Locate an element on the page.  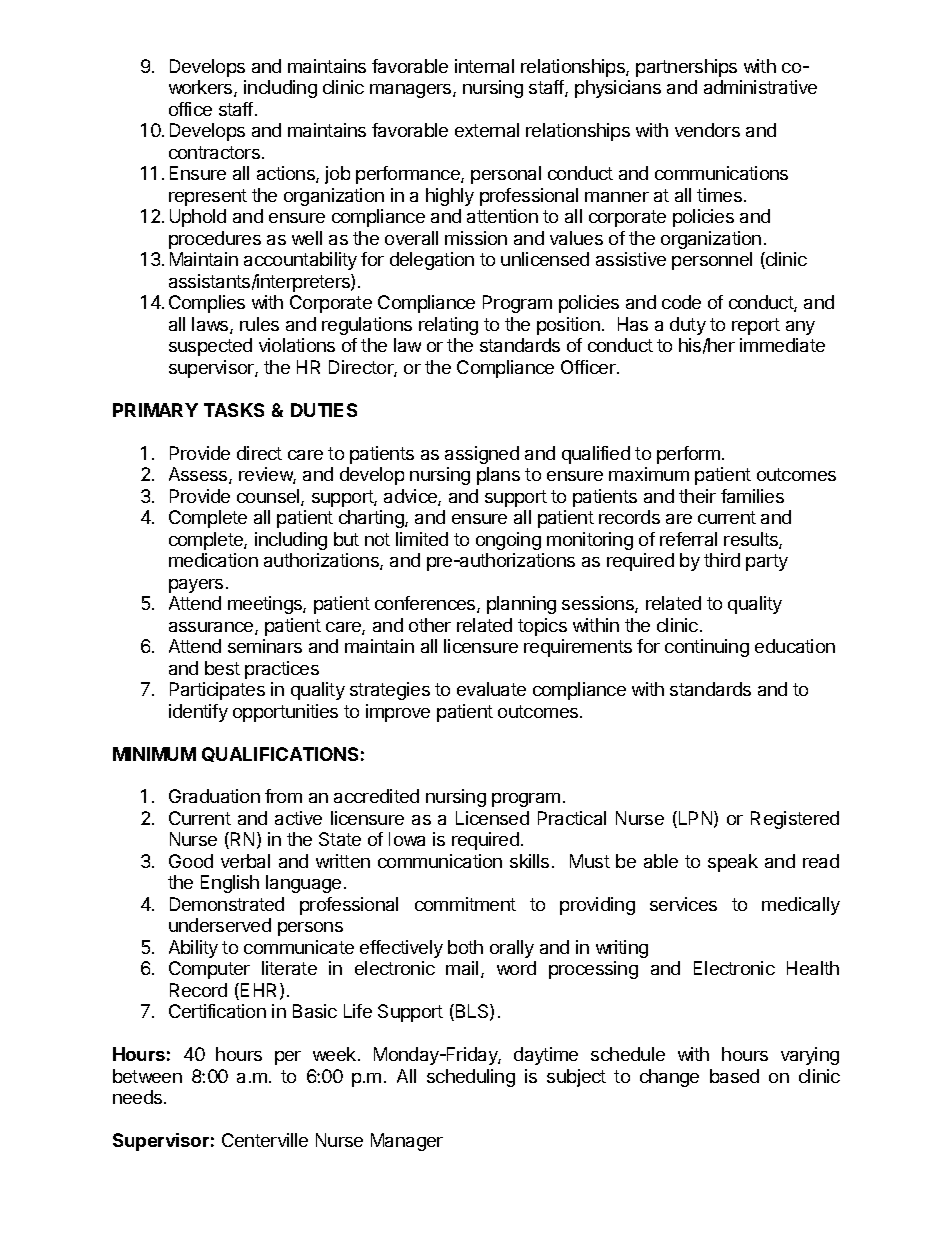
families is located at coordinates (752, 496).
